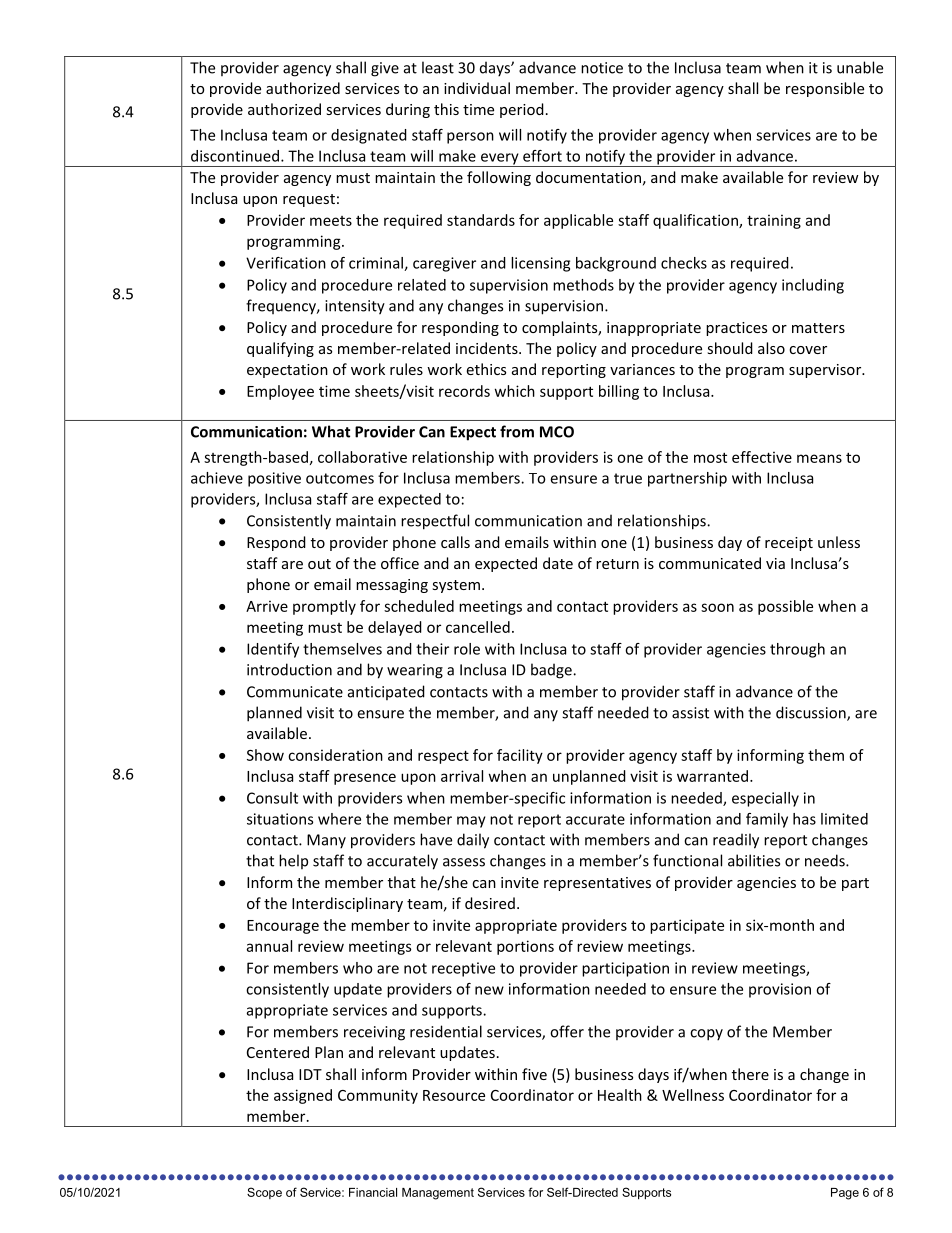 The height and width of the screenshot is (1233, 952). Describe the element at coordinates (264, 1193) in the screenshot. I see `Scope` at that location.
